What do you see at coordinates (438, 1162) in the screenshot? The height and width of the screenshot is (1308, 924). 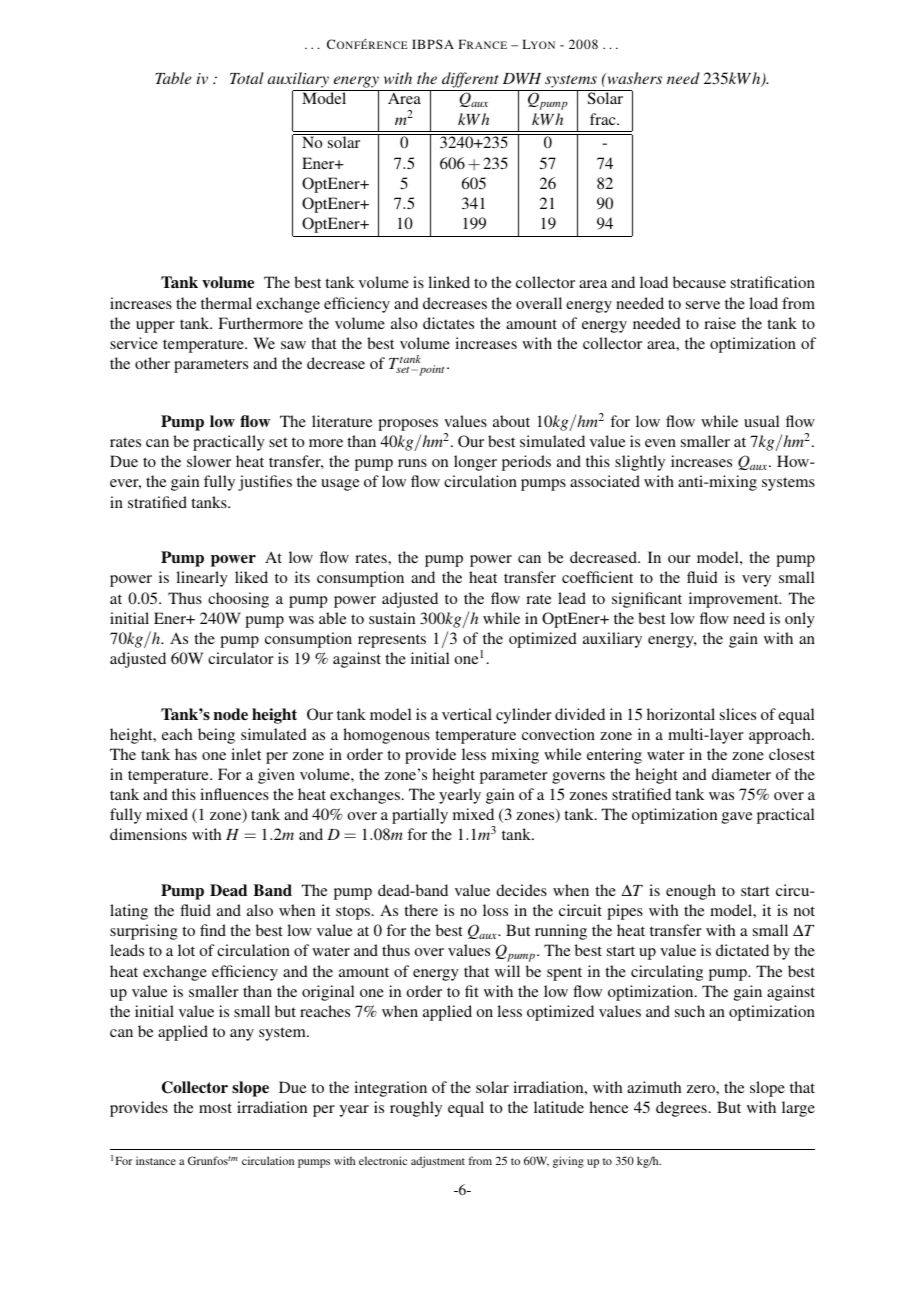 I see `adjustment` at bounding box center [438, 1162].
